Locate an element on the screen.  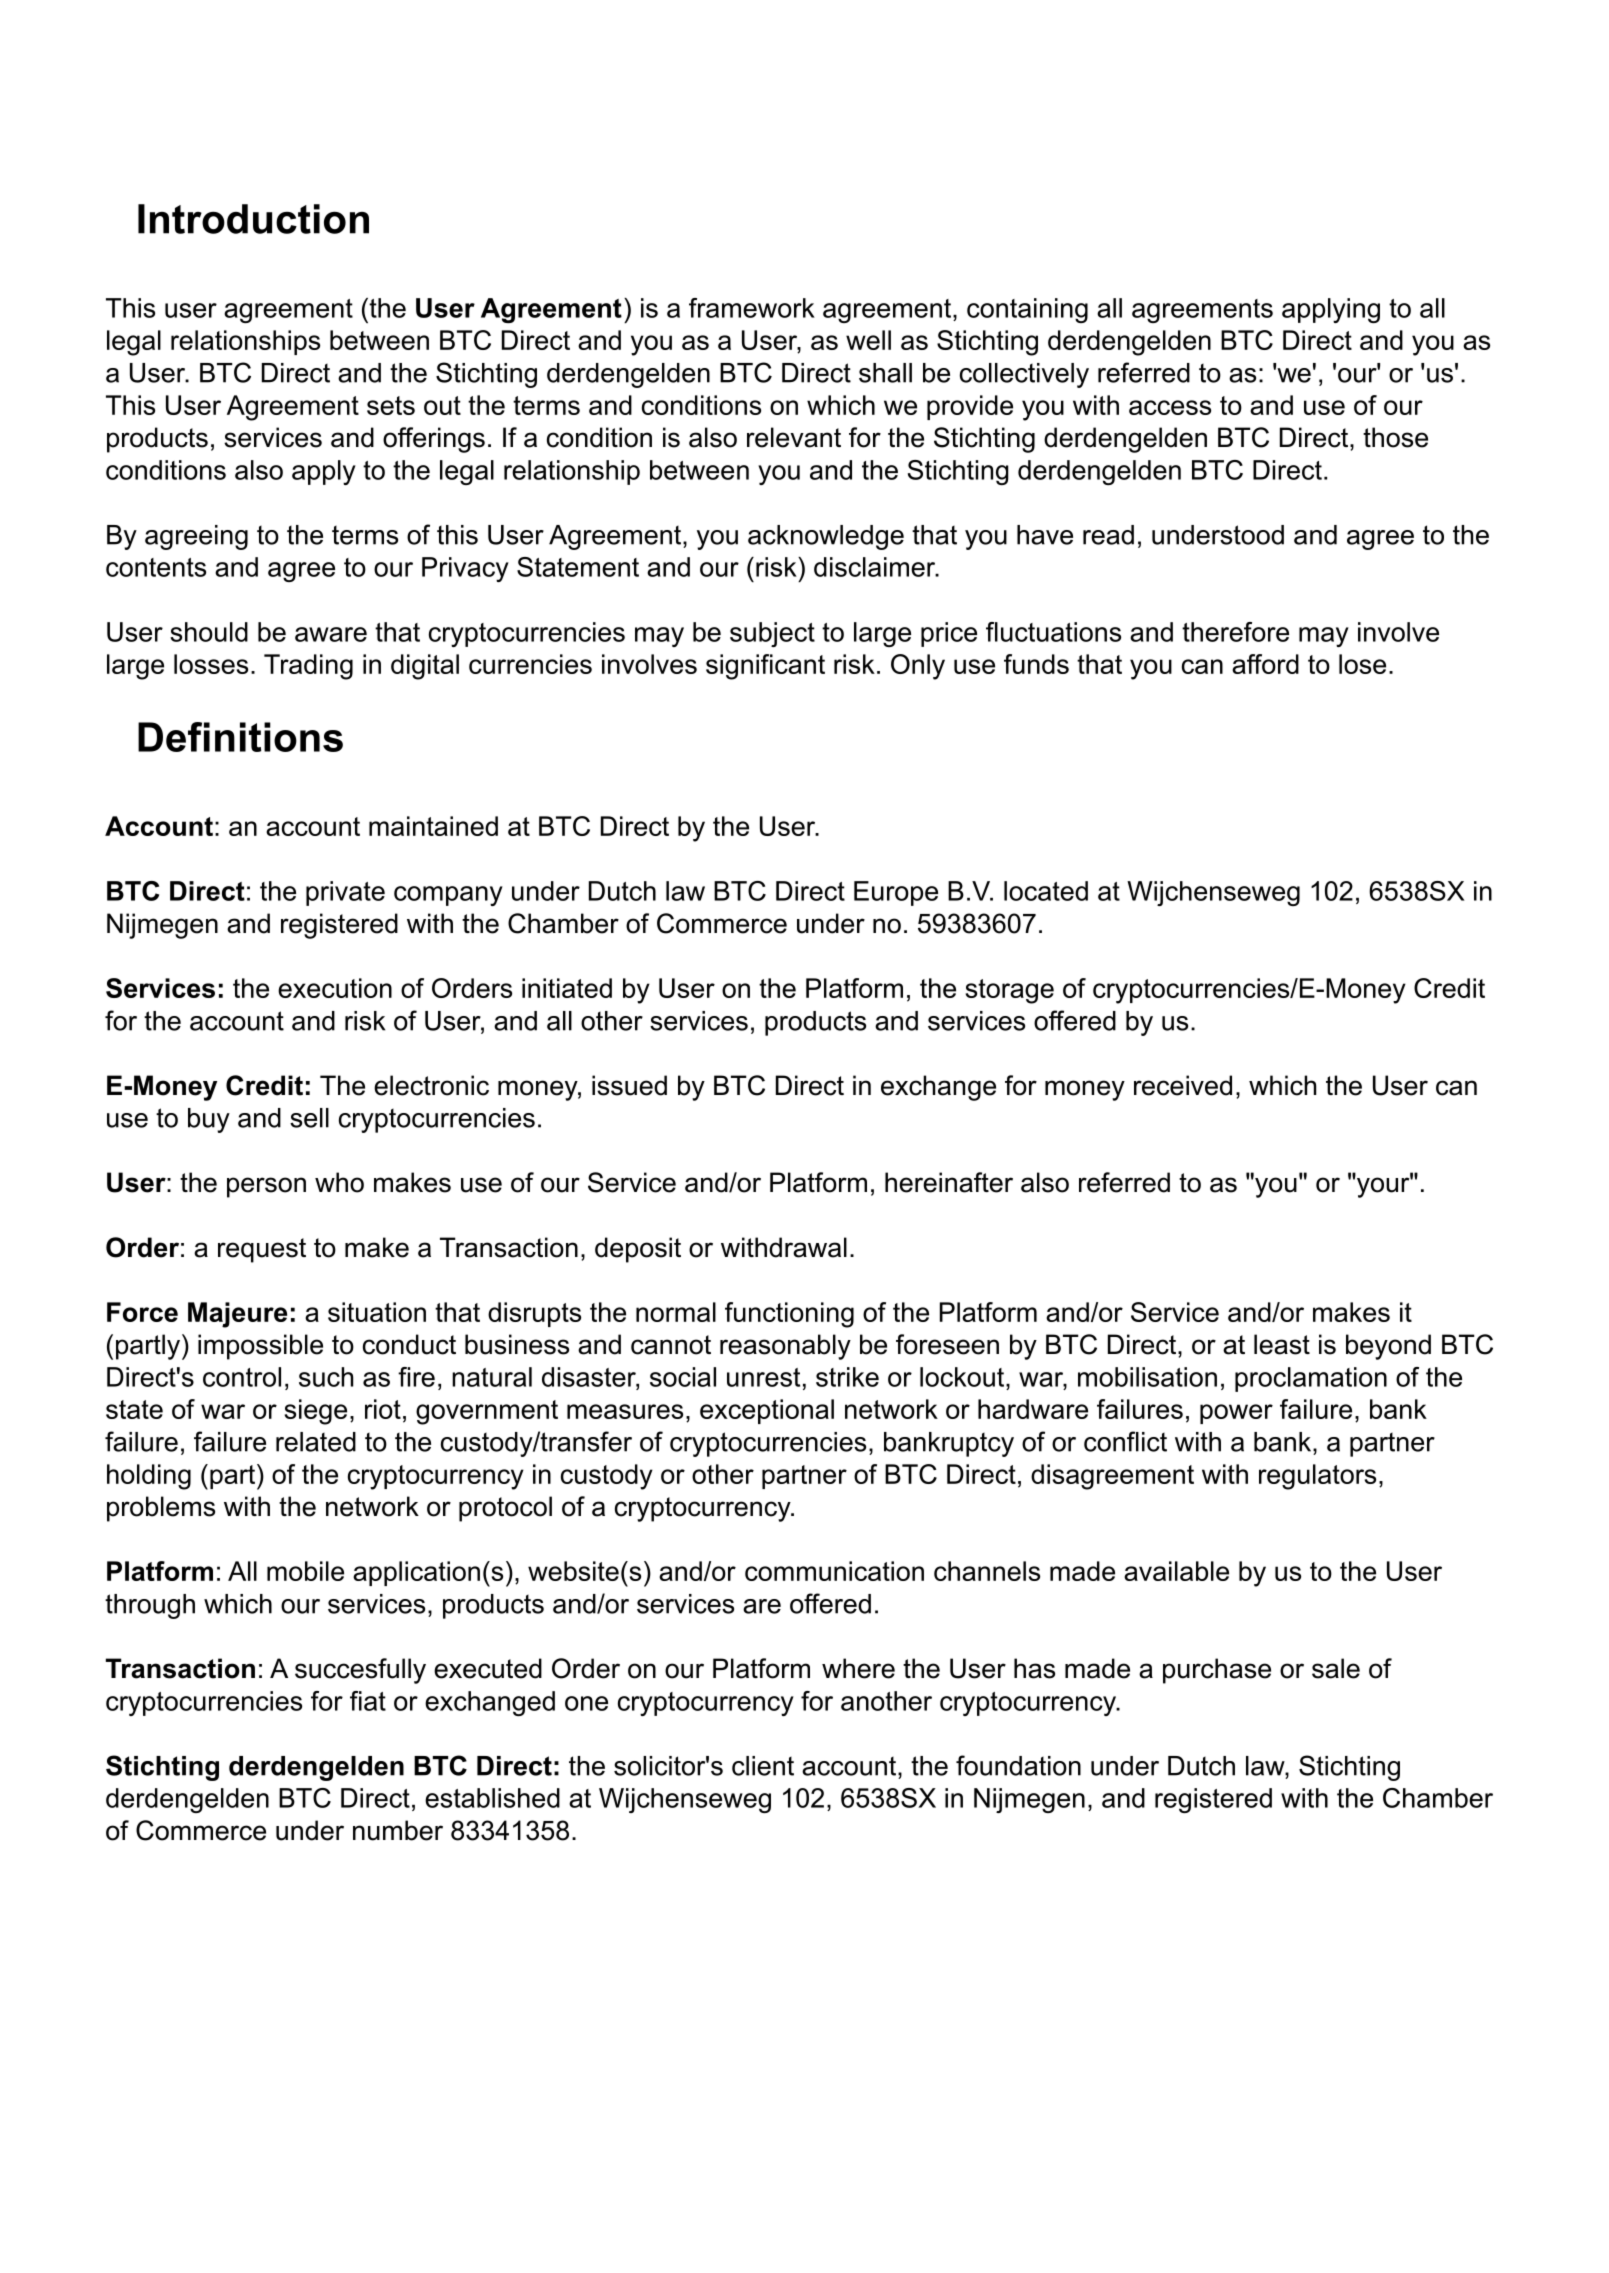
issued is located at coordinates (629, 1085).
